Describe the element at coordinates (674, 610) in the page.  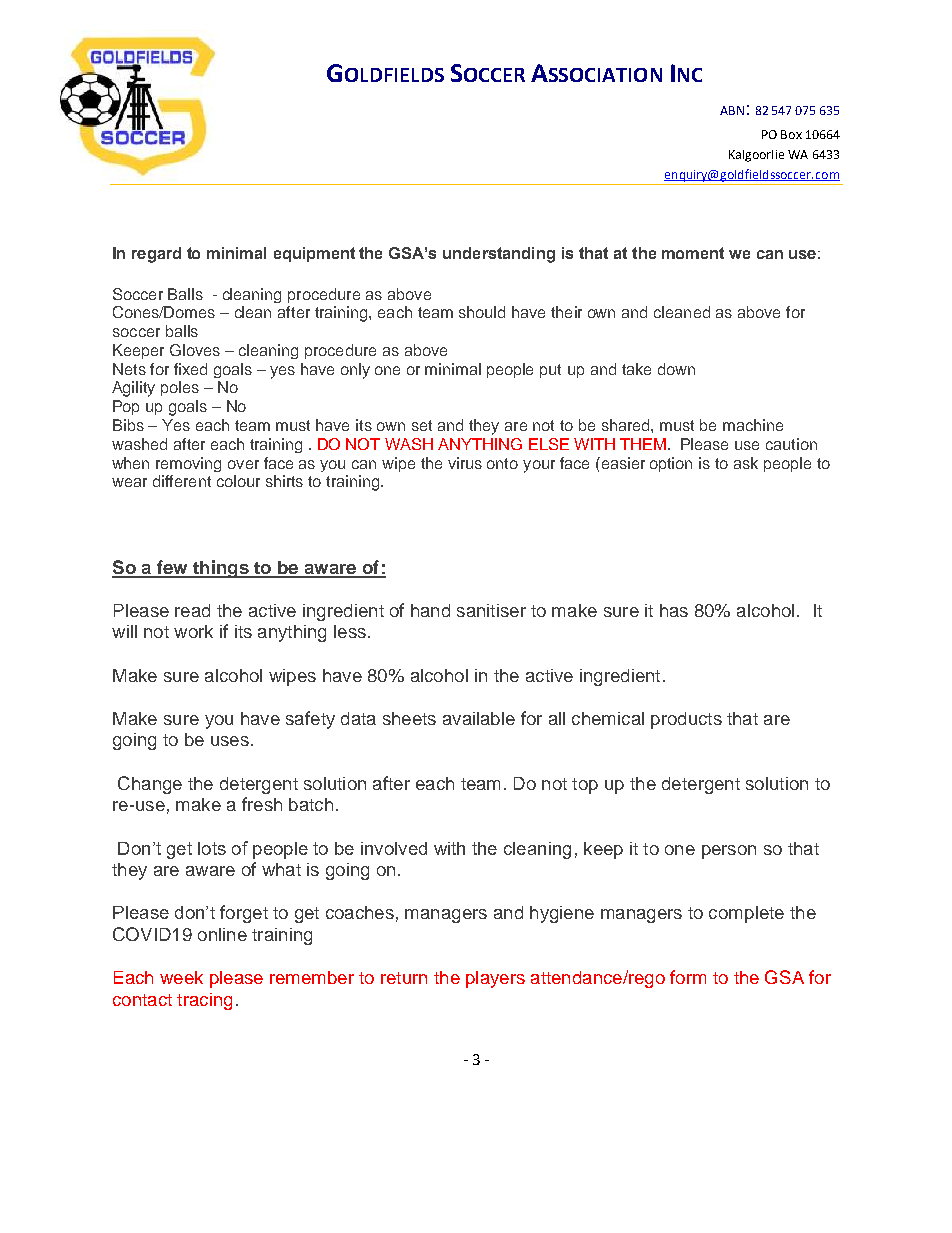
I see `has` at that location.
